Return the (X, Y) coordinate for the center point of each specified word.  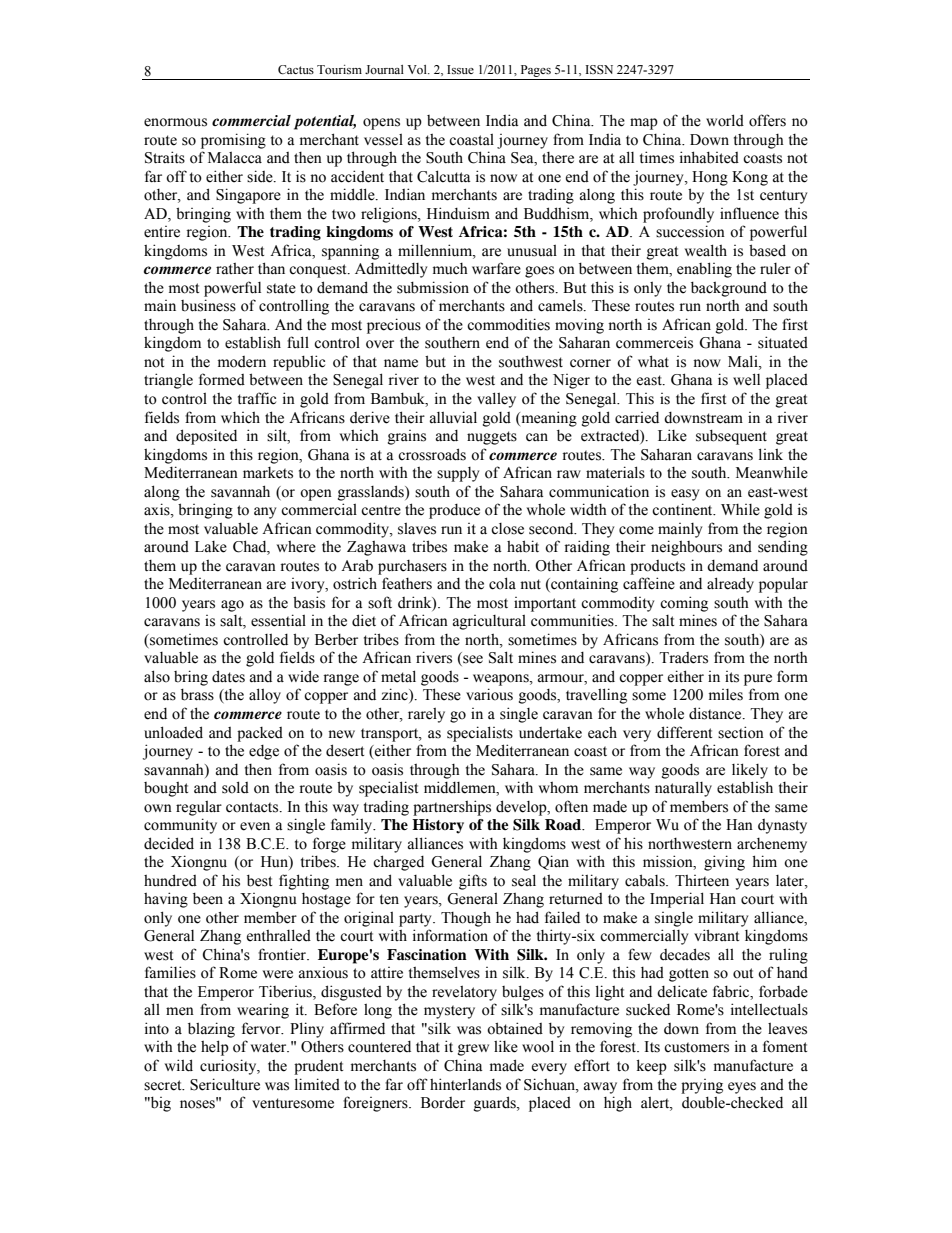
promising (233, 141)
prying (702, 1086)
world (725, 120)
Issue (460, 69)
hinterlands (465, 1084)
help (215, 1048)
